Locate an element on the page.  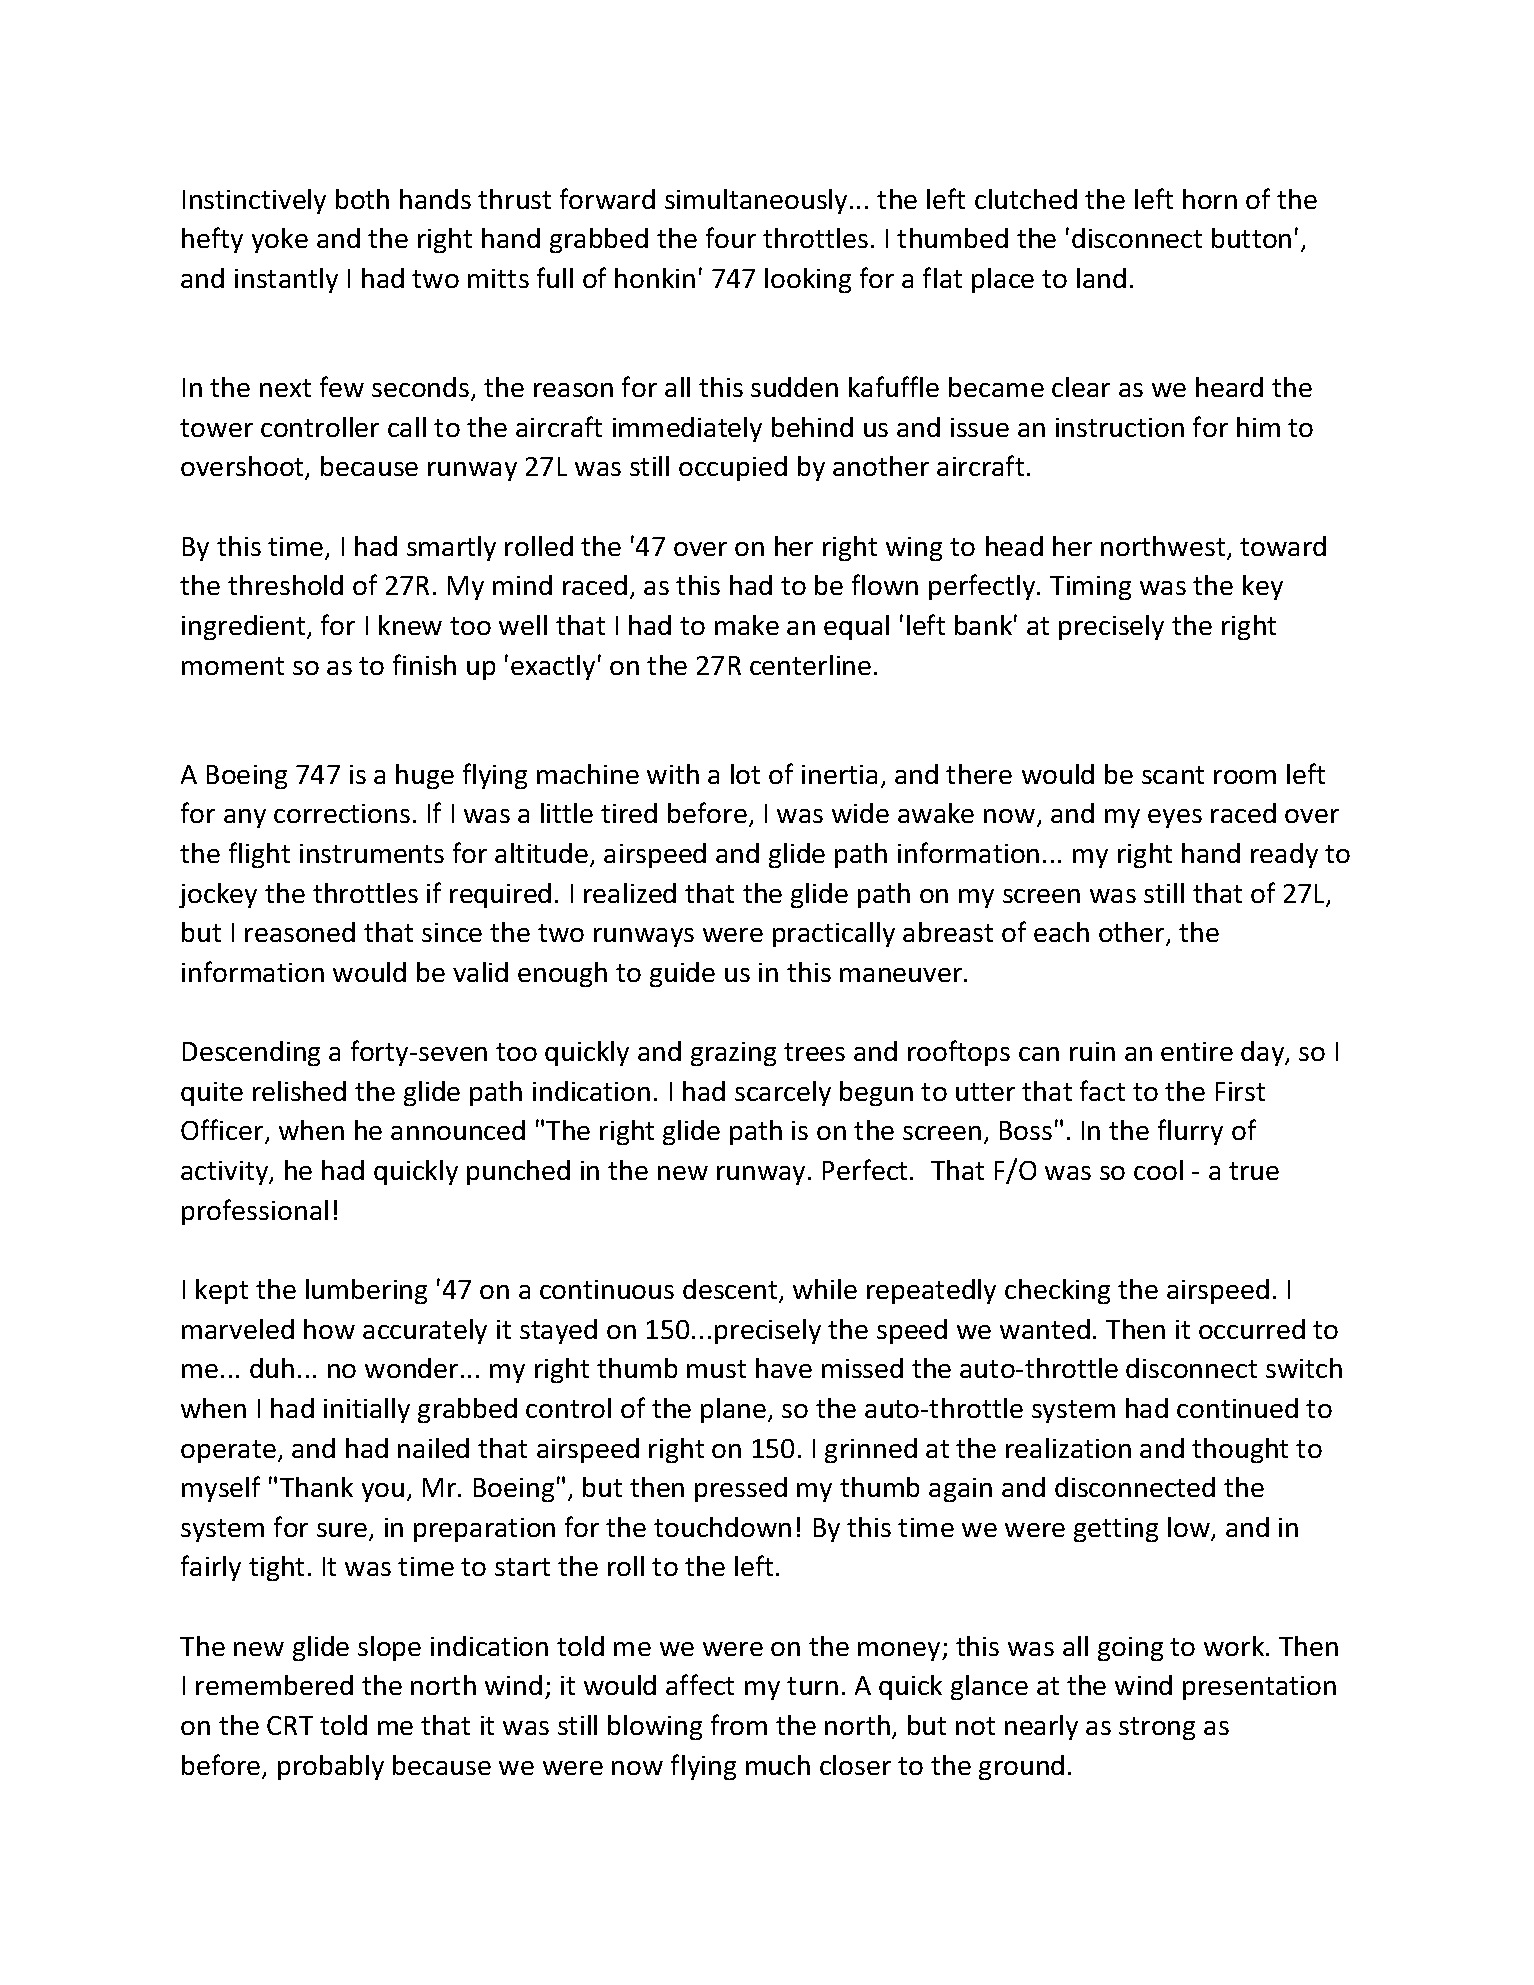
from is located at coordinates (739, 1724).
